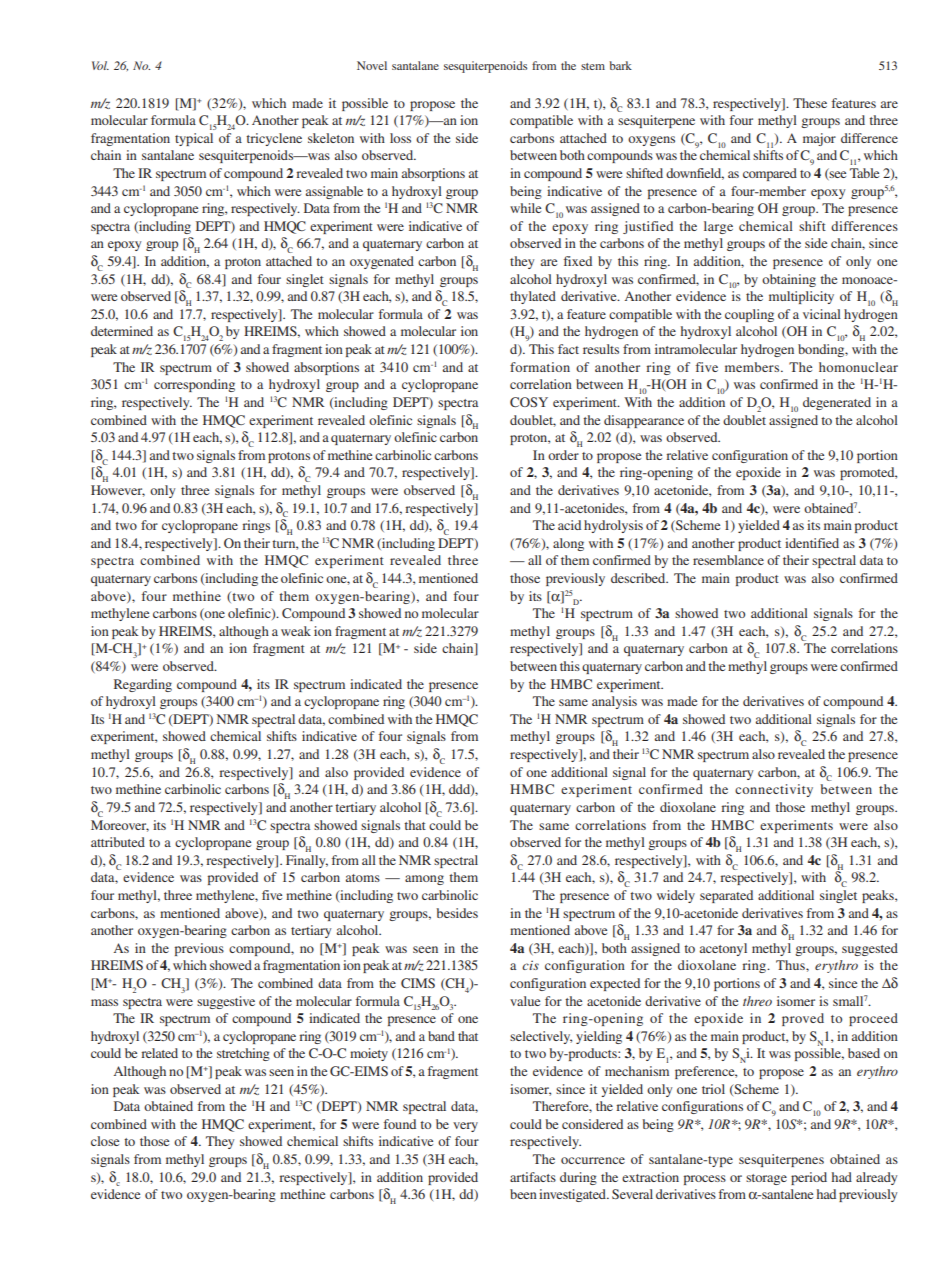 This screenshot has width=952, height=1271. What do you see at coordinates (105, 1141) in the screenshot?
I see `close` at bounding box center [105, 1141].
